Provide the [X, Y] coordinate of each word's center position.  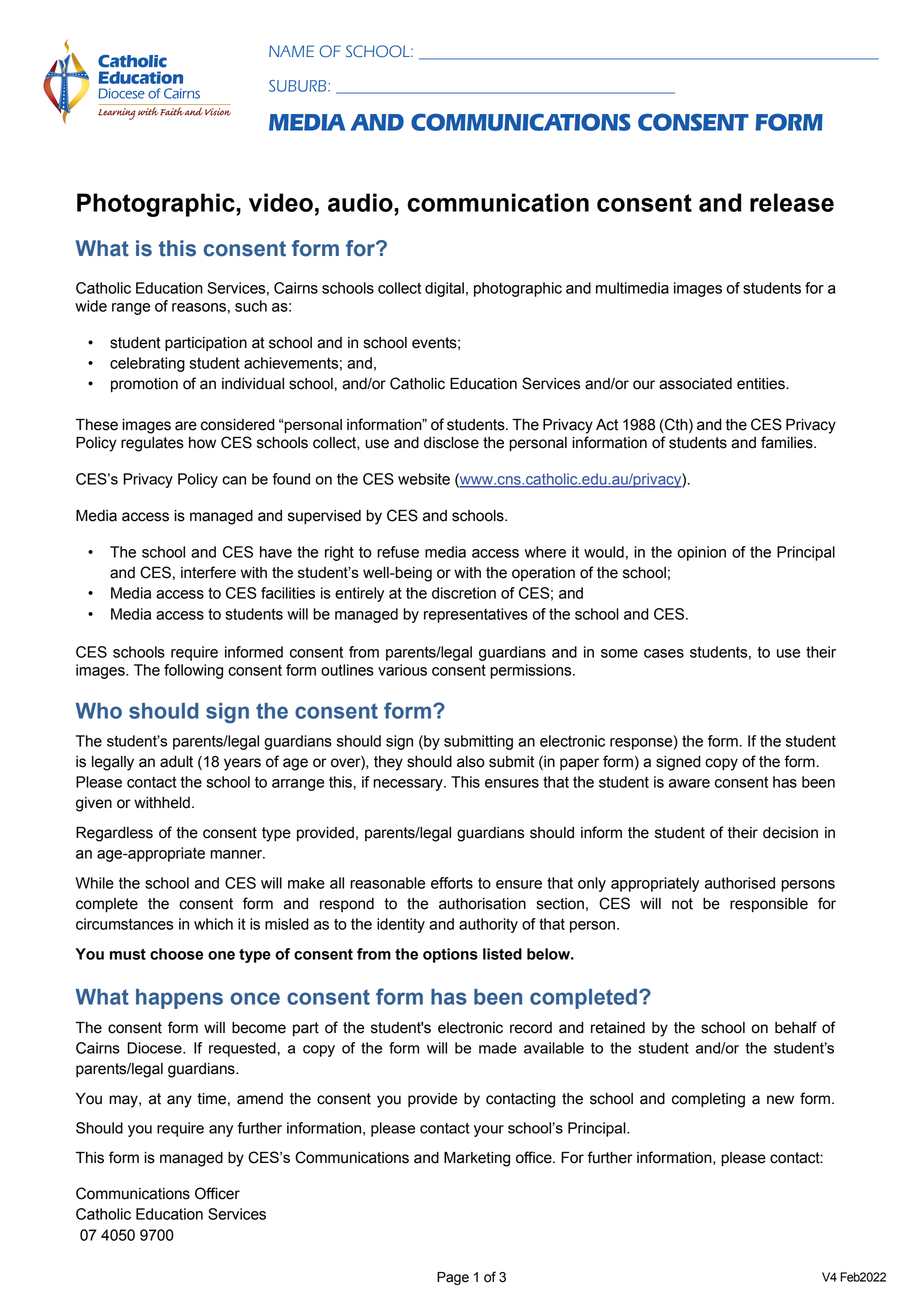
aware [689, 783]
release [792, 202]
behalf [796, 1027]
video [281, 202]
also [471, 762]
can [234, 480]
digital [444, 289]
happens [179, 999]
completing [708, 1100]
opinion [701, 553]
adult [176, 762]
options [450, 955]
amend [260, 1099]
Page [453, 1278]
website [424, 479]
